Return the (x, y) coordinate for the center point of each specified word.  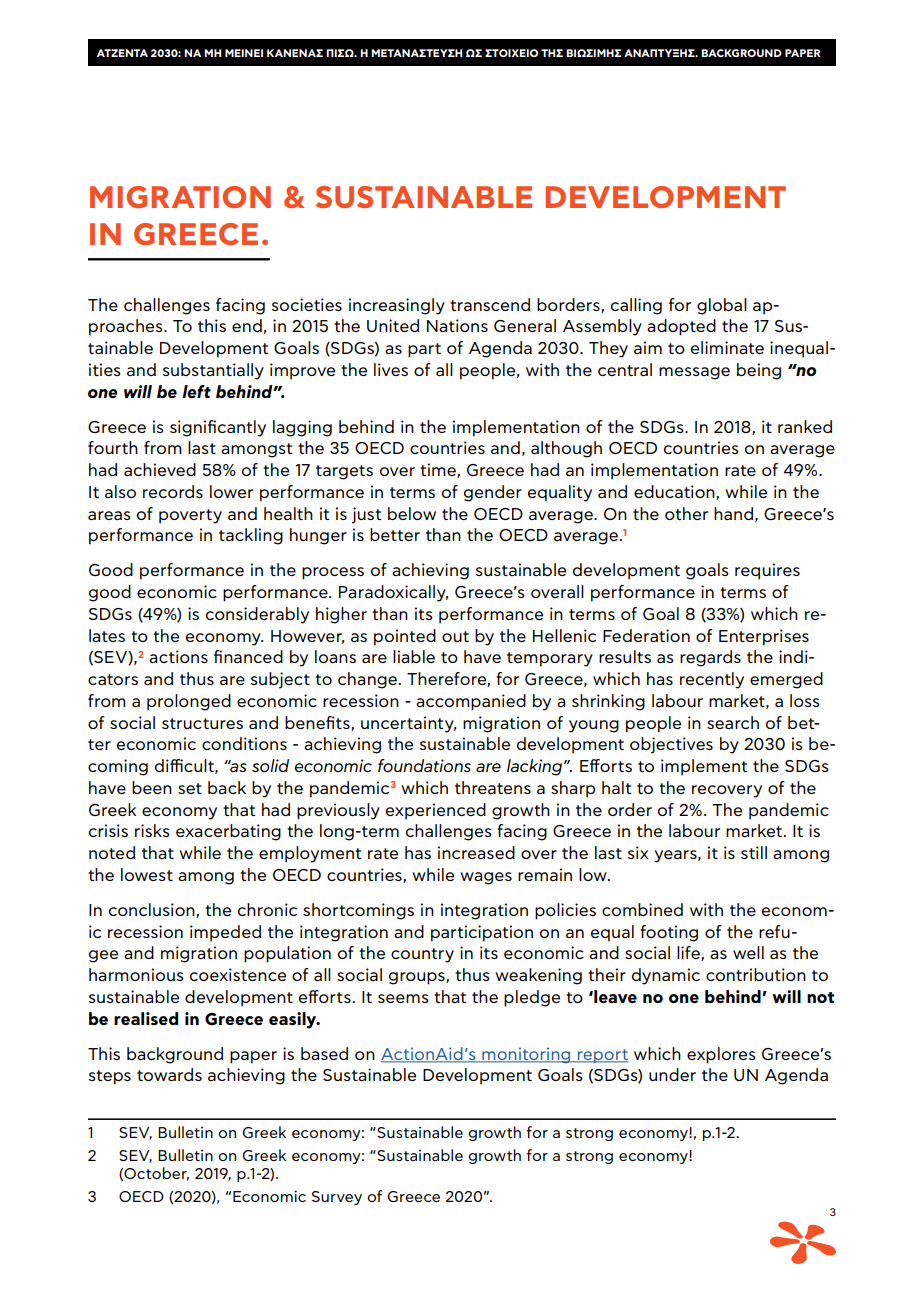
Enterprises (764, 637)
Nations (457, 325)
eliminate (727, 347)
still (754, 852)
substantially (213, 371)
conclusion (153, 910)
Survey (337, 1198)
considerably (257, 615)
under (672, 1074)
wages (486, 878)
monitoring (526, 1055)
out (455, 636)
